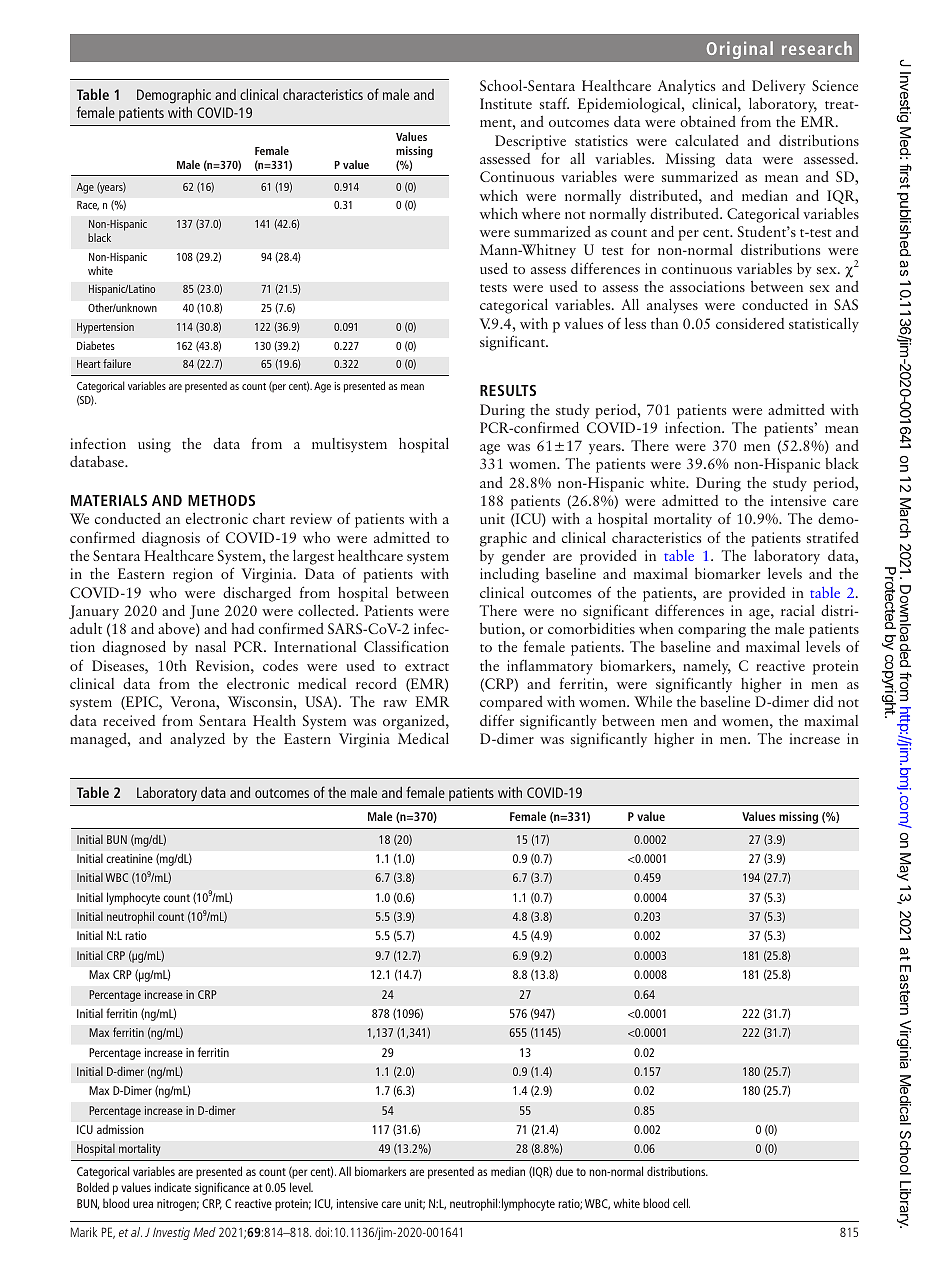 The height and width of the page is (1288, 929). Describe the element at coordinates (154, 445) in the page. I see `using` at that location.
